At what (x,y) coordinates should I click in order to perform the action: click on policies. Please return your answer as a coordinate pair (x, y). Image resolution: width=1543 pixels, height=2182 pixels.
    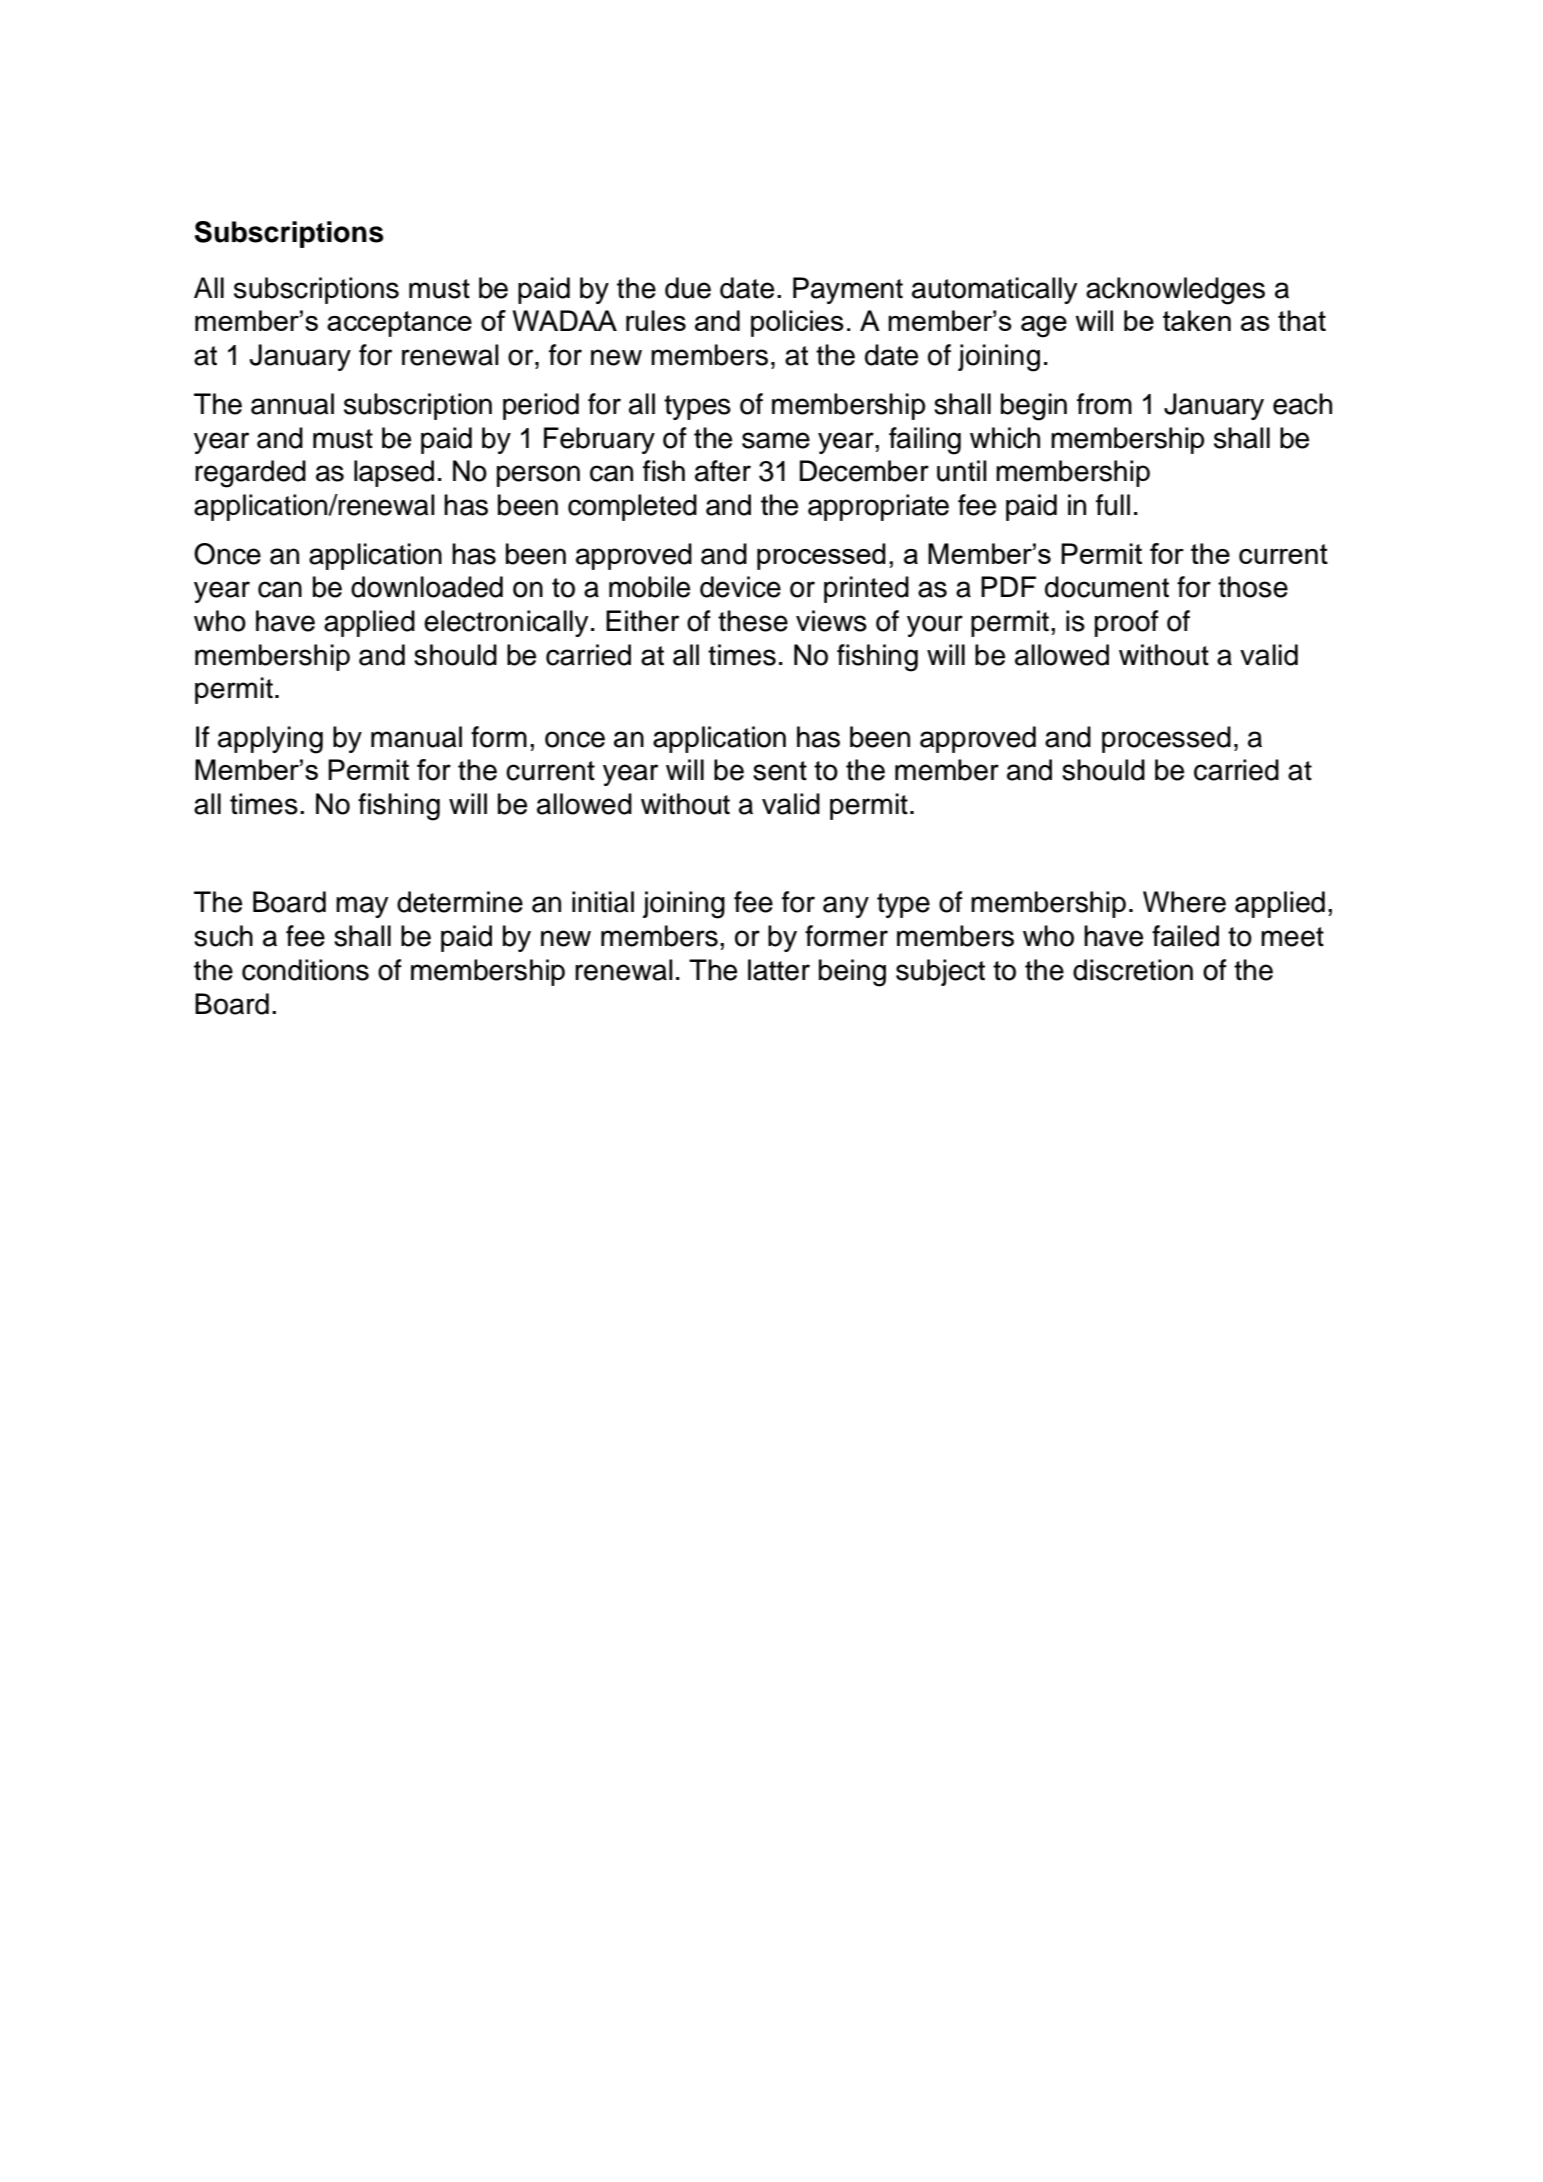
    Looking at the image, I should click on (797, 323).
